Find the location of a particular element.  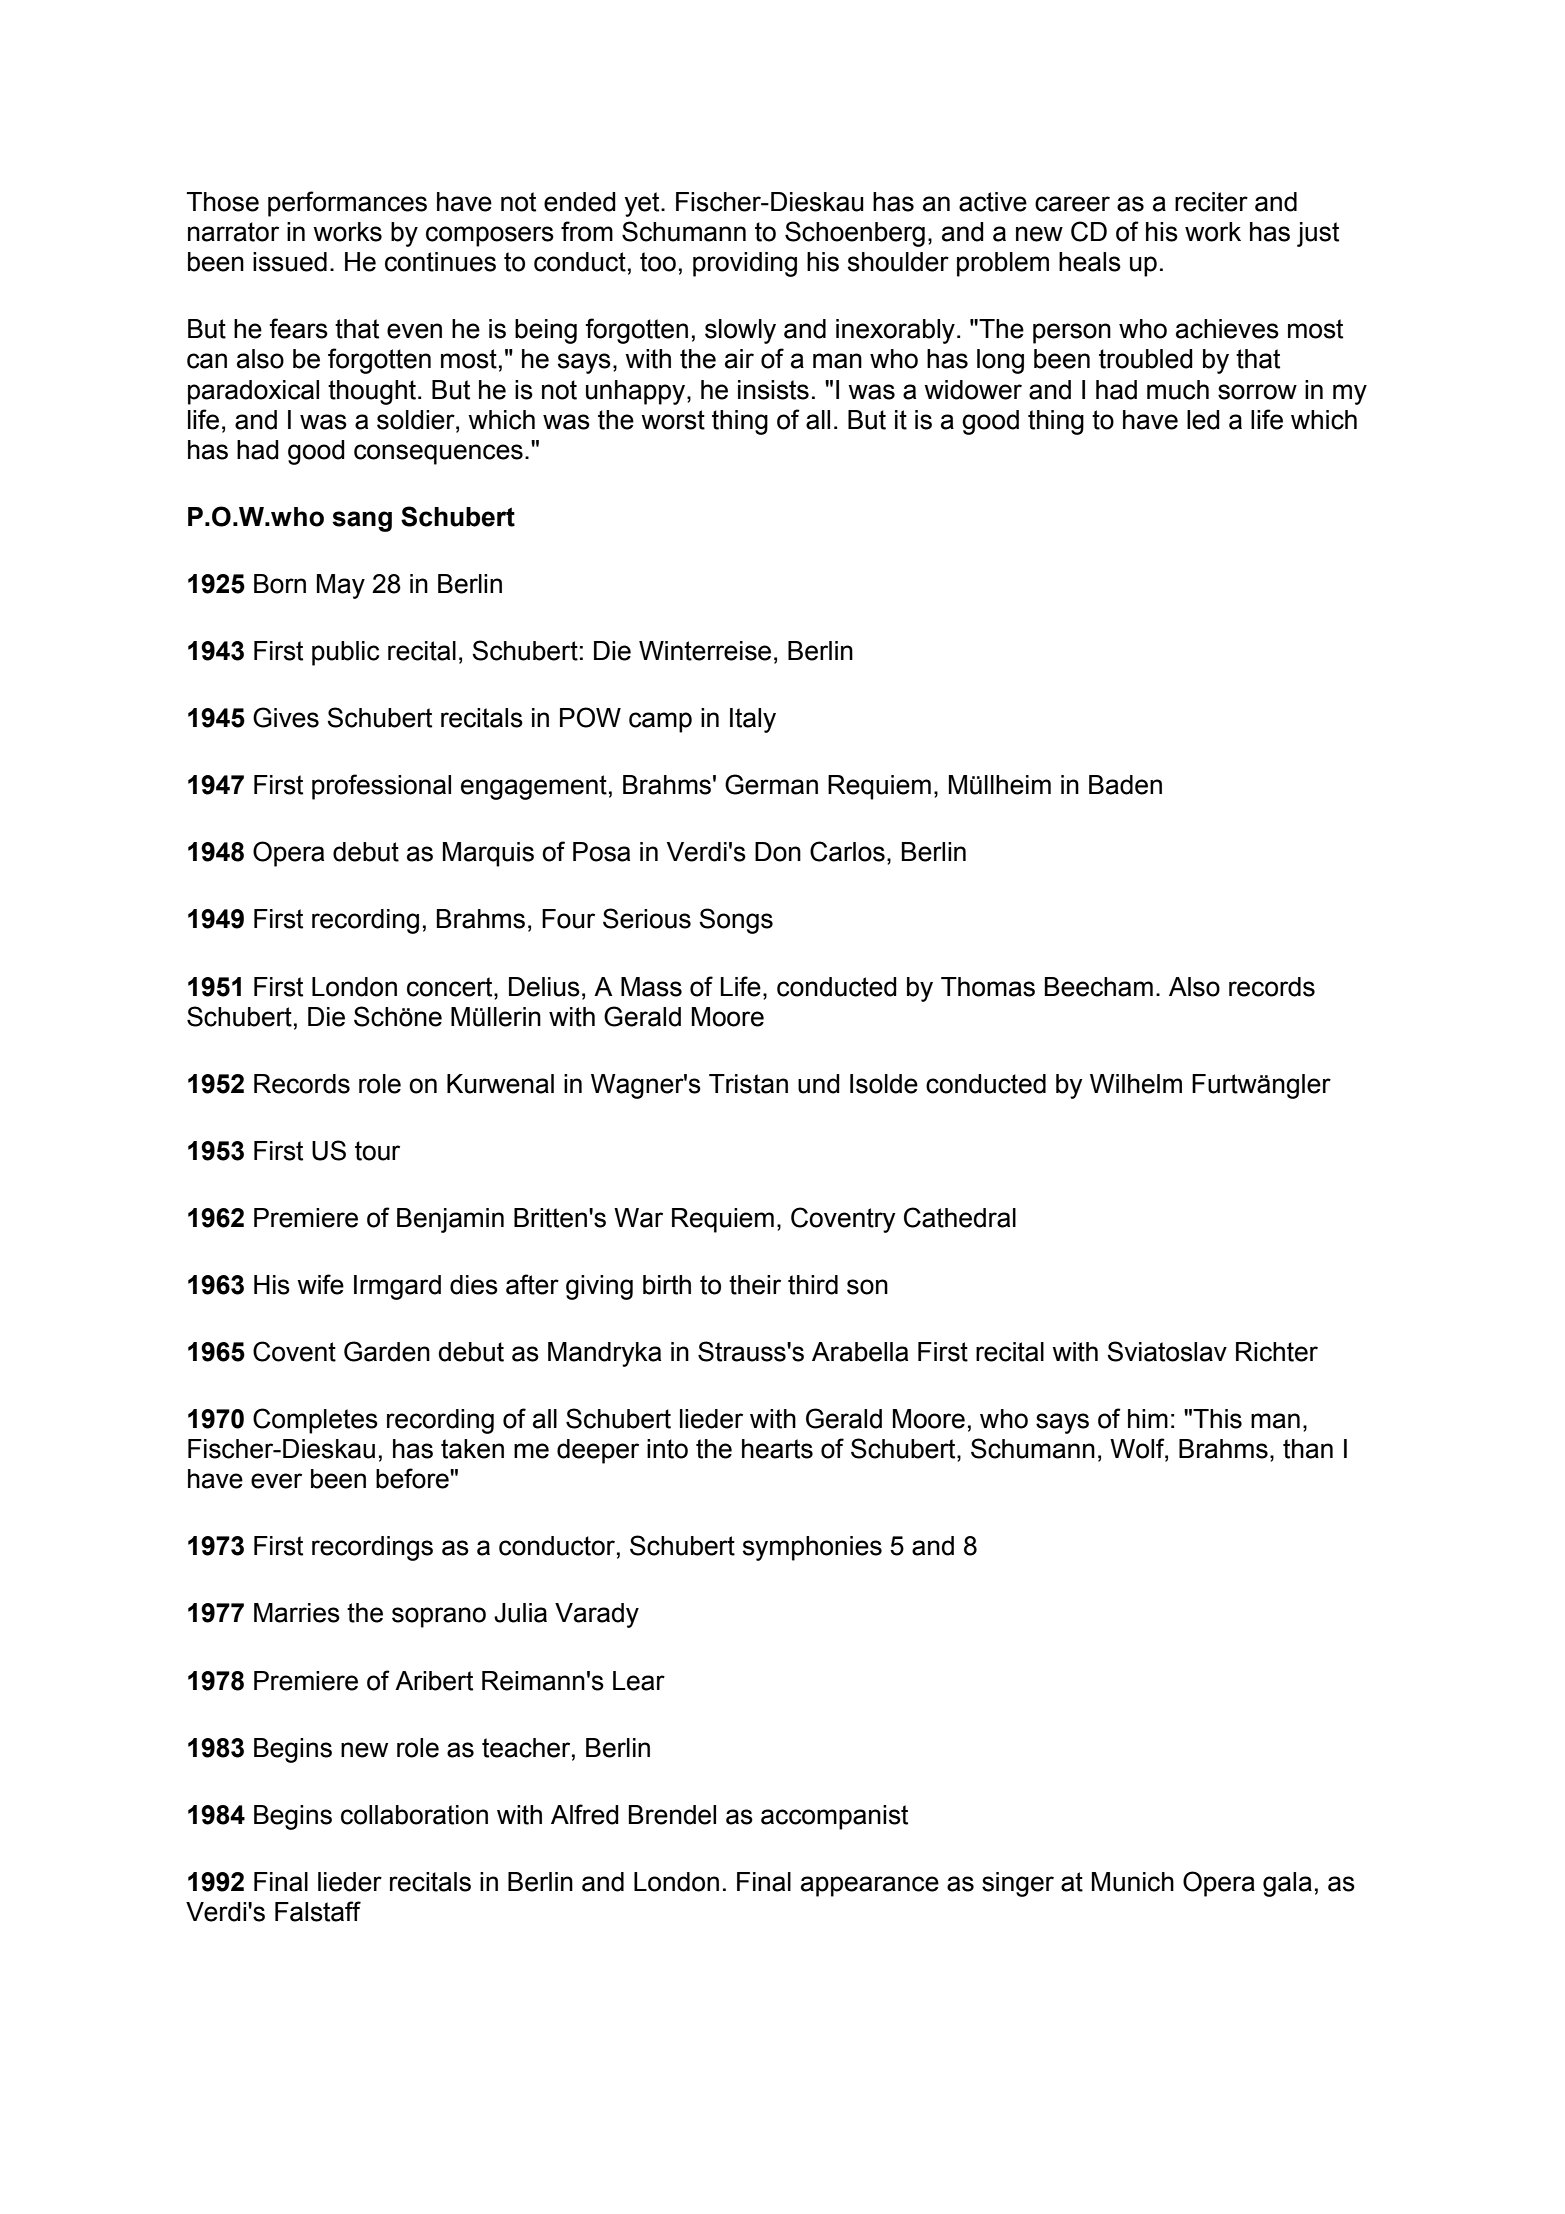

collaboration is located at coordinates (414, 1815).
